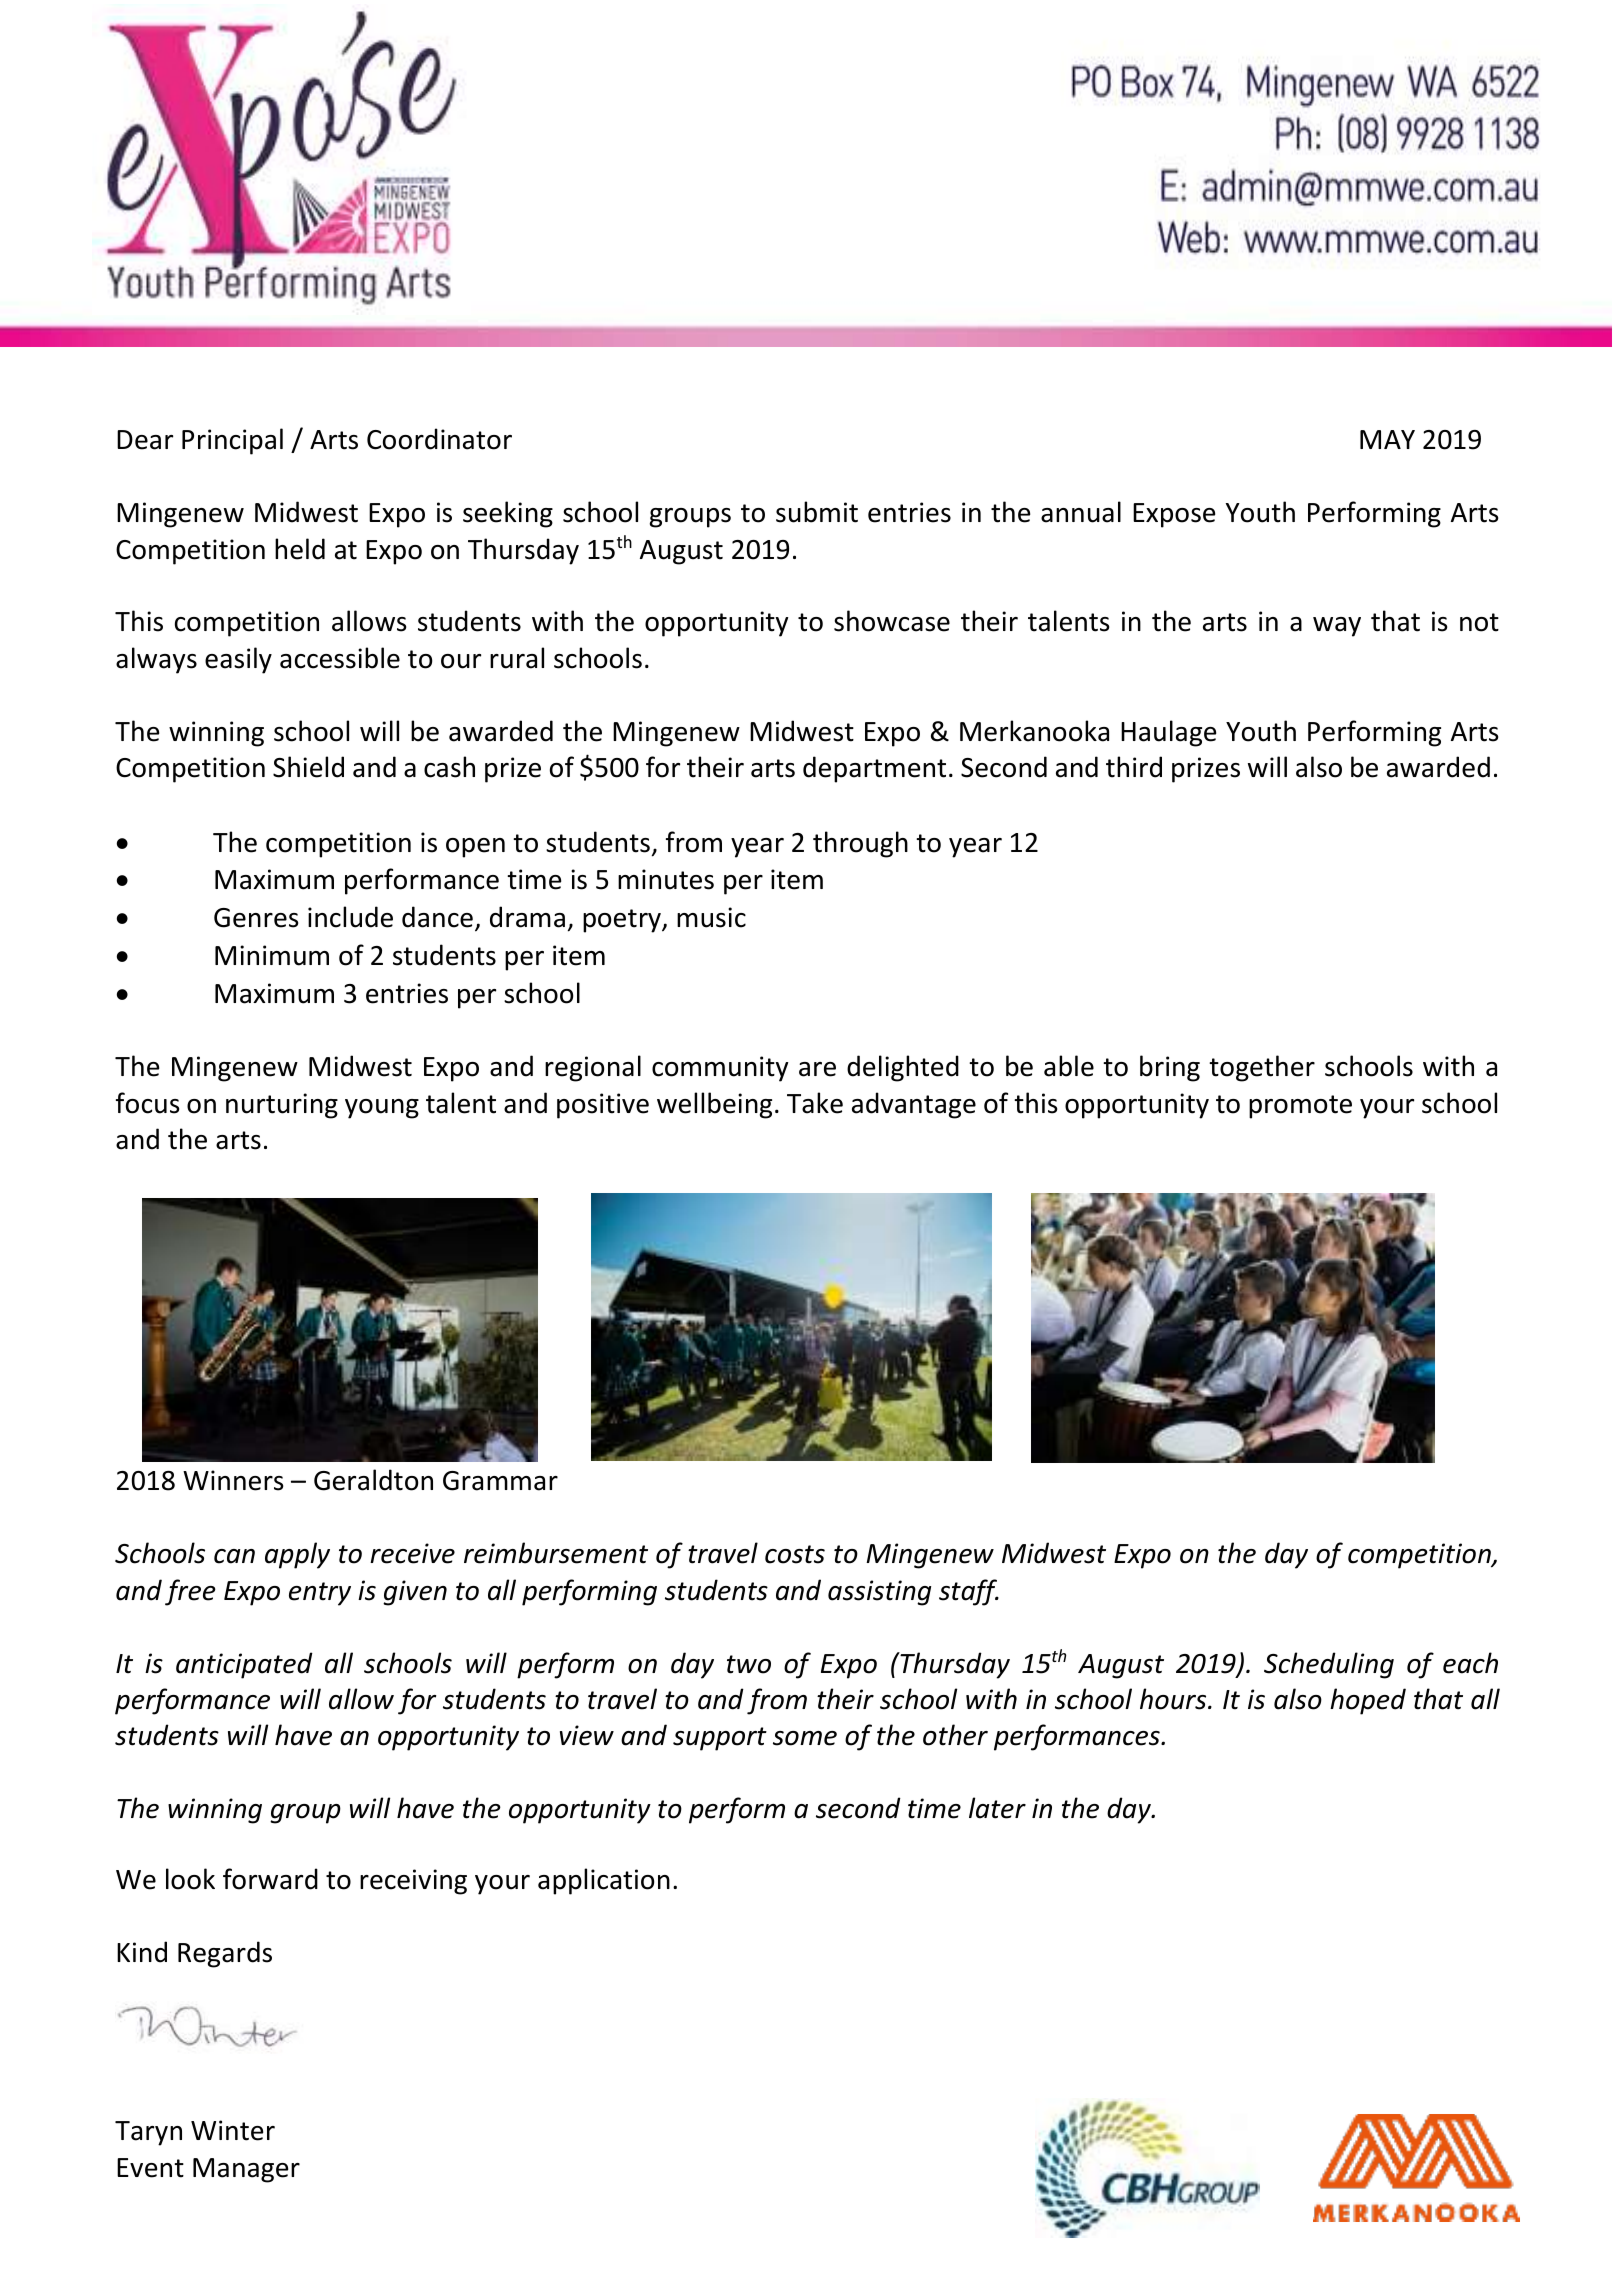 The height and width of the image is (2283, 1614). Describe the element at coordinates (1387, 439) in the image. I see `MAY` at that location.
